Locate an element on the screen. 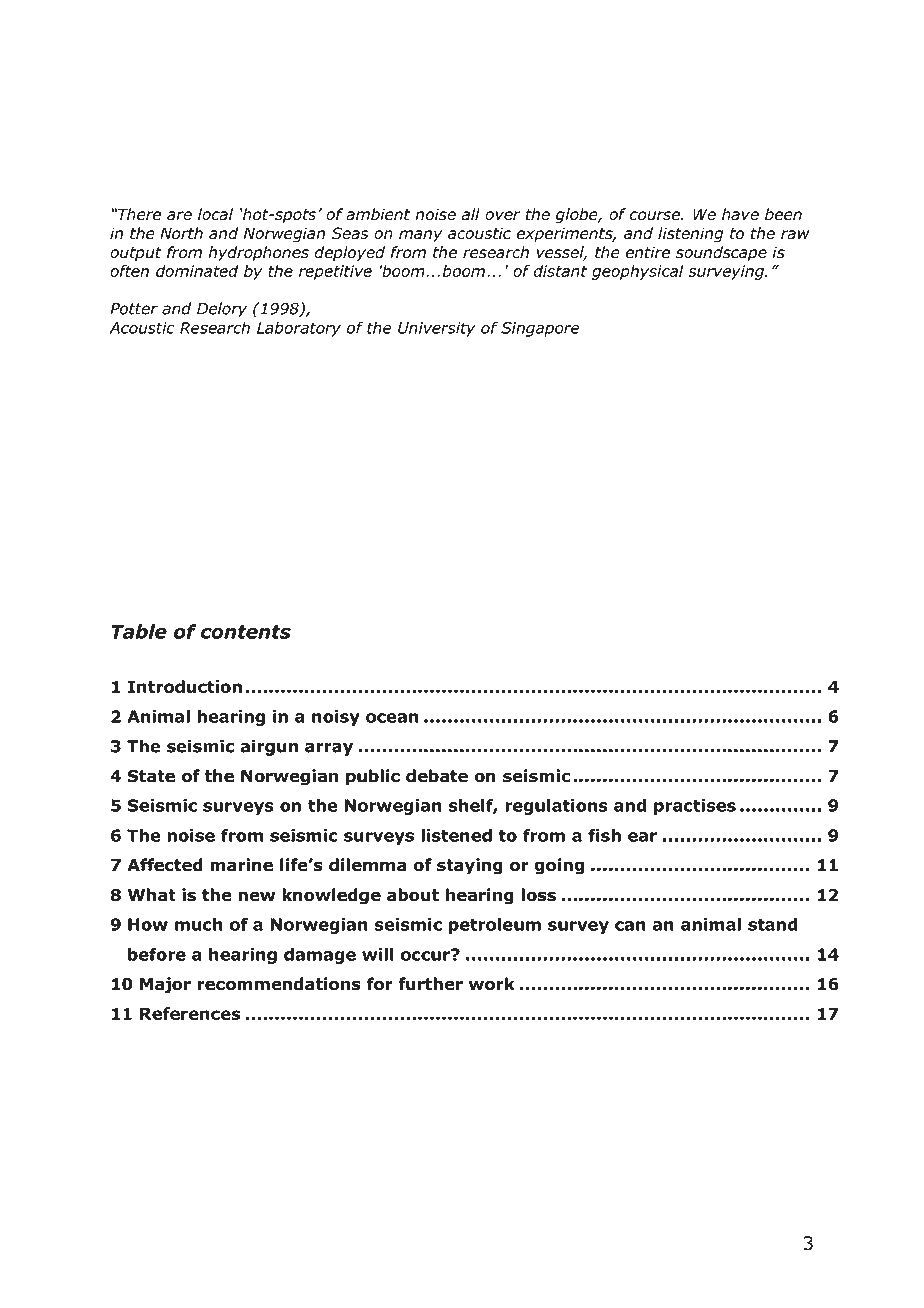 This screenshot has width=924, height=1308. Major is located at coordinates (165, 985).
